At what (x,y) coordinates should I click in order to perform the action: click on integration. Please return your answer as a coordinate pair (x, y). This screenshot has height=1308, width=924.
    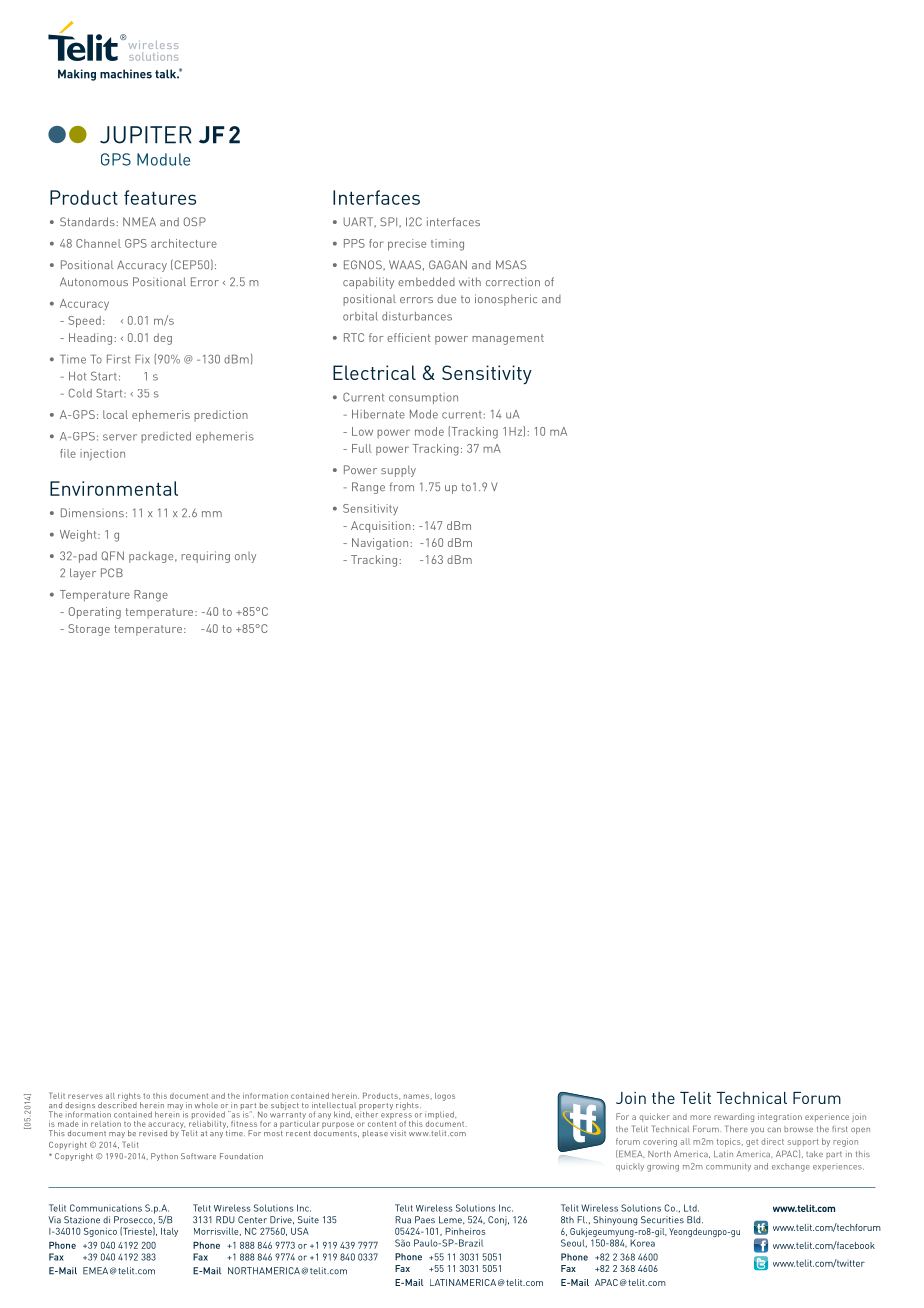
    Looking at the image, I should click on (780, 1117).
